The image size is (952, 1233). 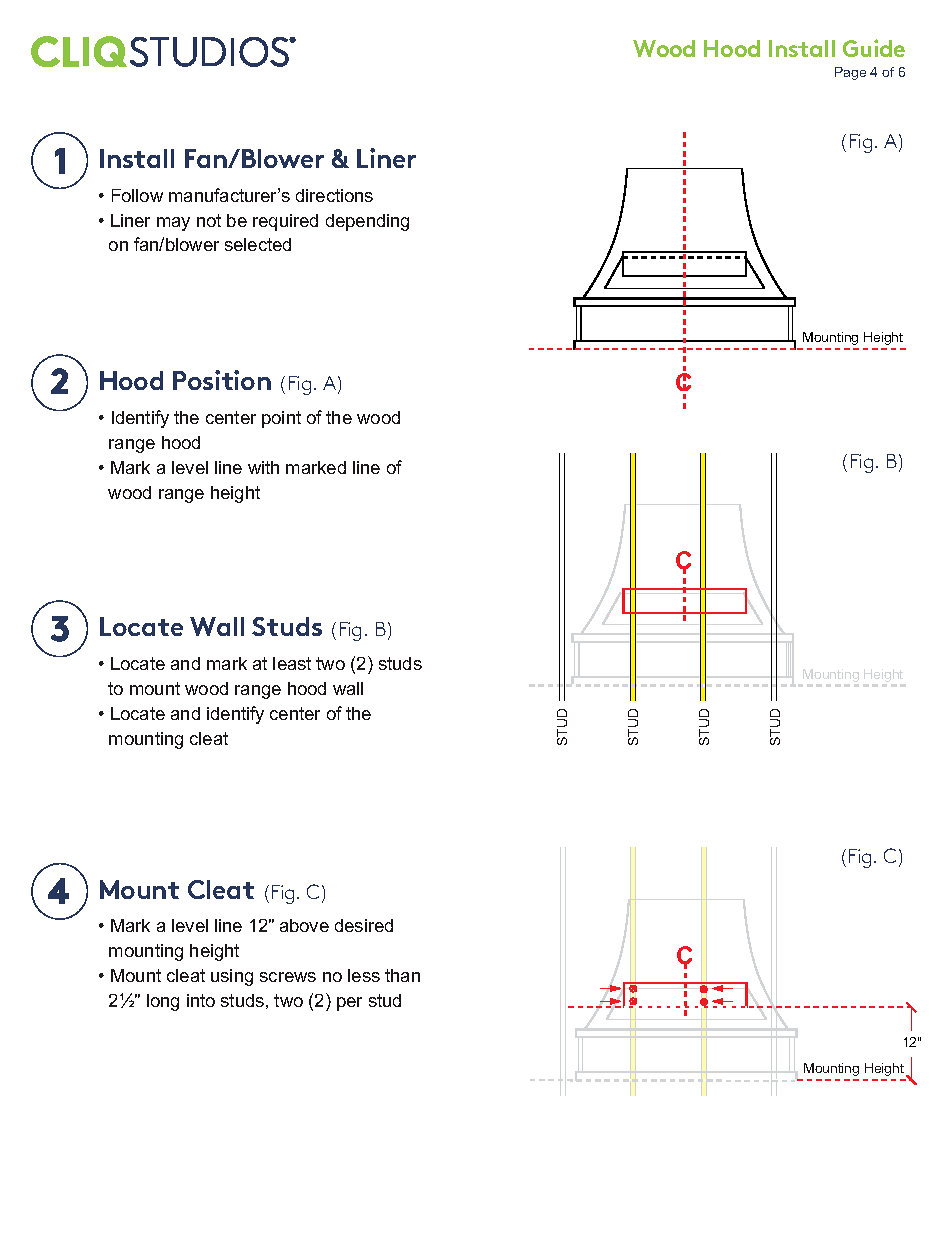 I want to click on than, so click(x=402, y=975).
